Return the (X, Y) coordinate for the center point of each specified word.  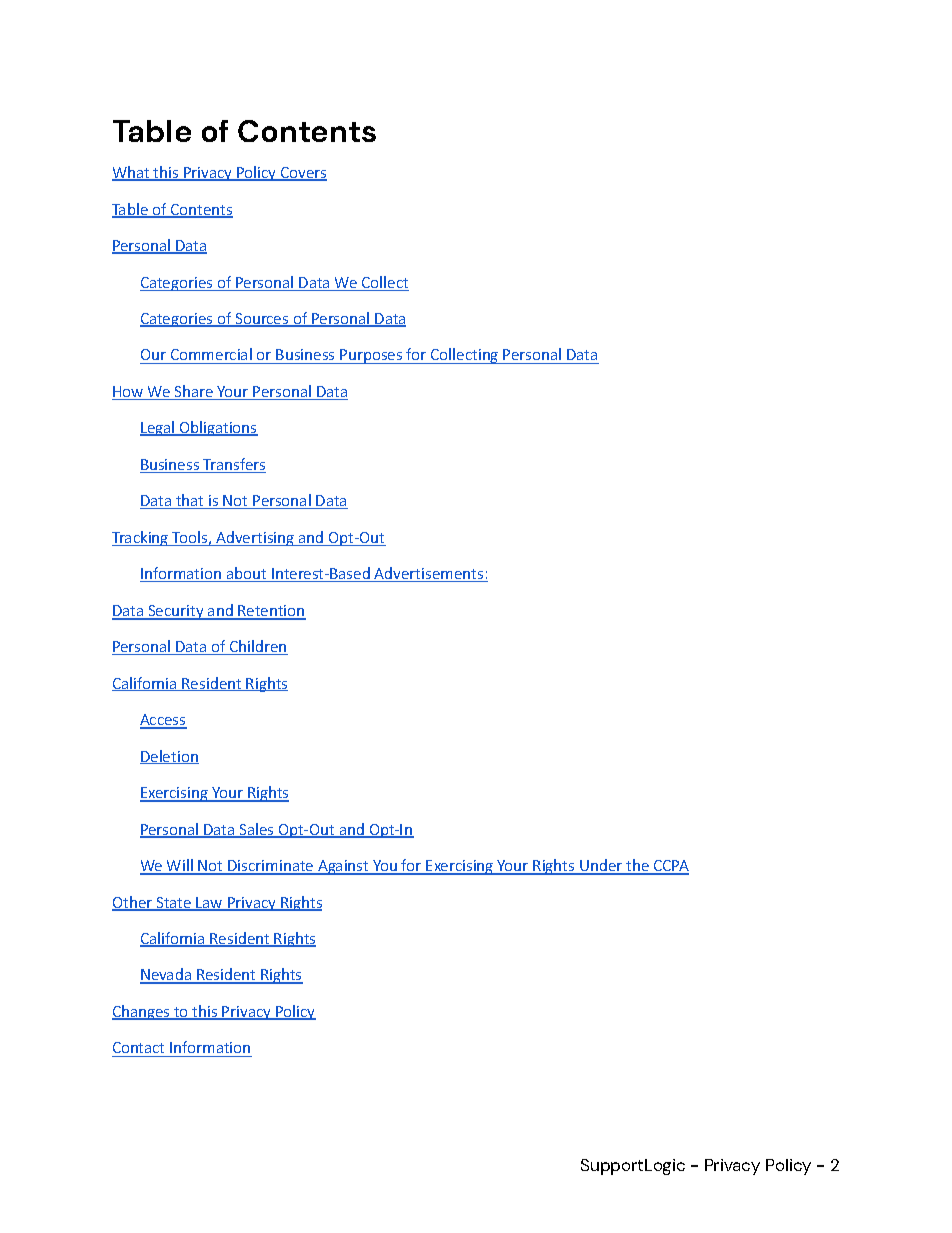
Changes (142, 1012)
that (190, 501)
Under (601, 866)
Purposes (371, 356)
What (132, 173)
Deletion (169, 757)
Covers (303, 174)
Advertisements (429, 574)
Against (343, 867)
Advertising (255, 538)
